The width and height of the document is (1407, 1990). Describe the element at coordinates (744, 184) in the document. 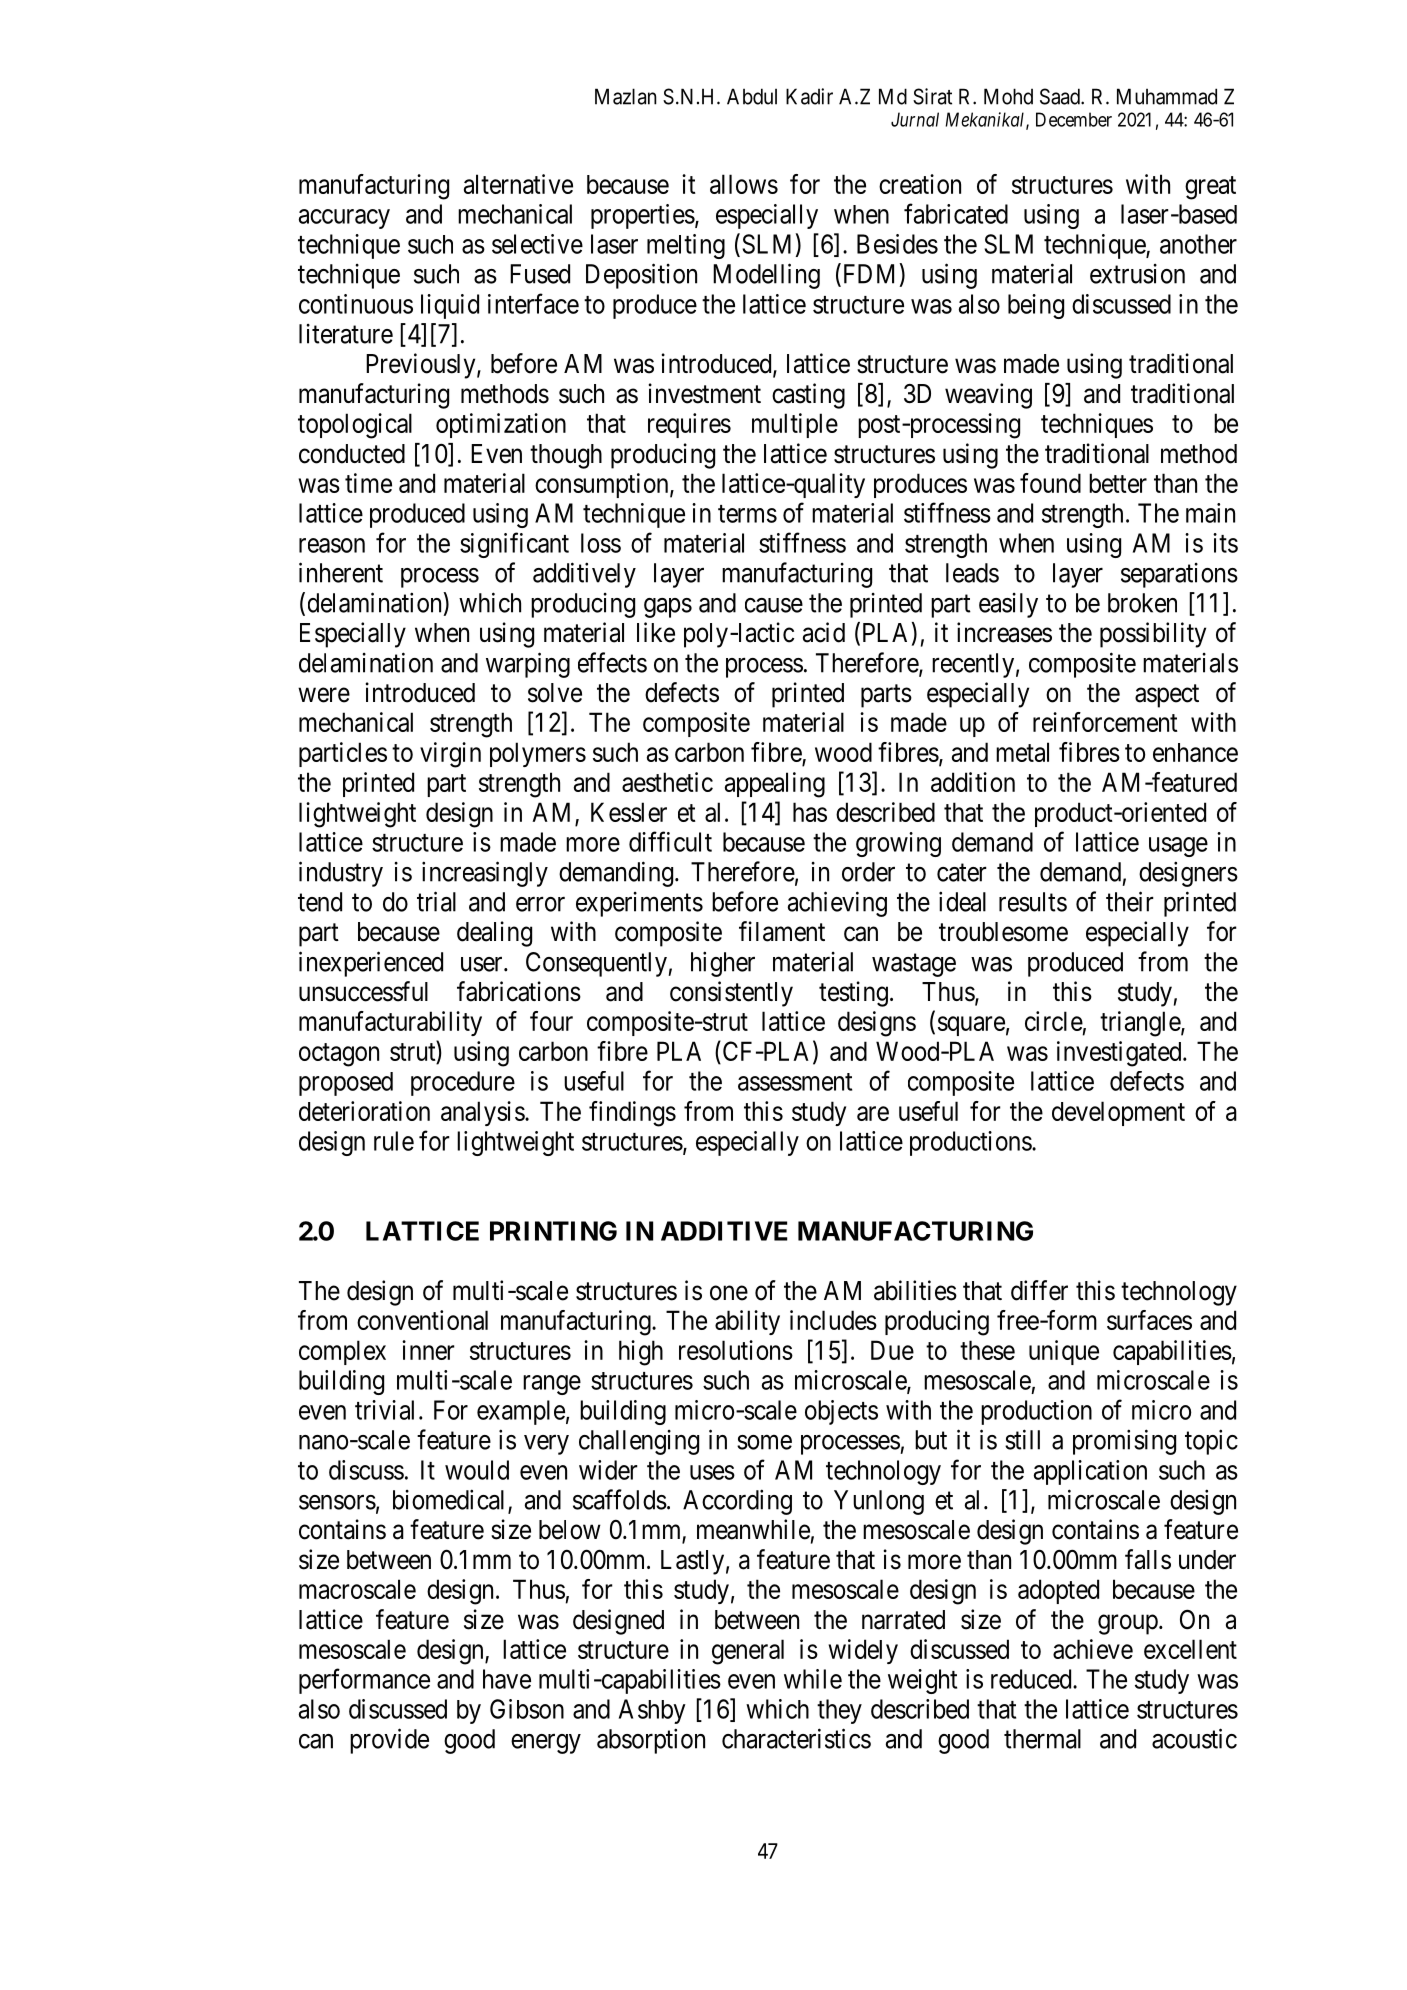

I see `allows` at that location.
